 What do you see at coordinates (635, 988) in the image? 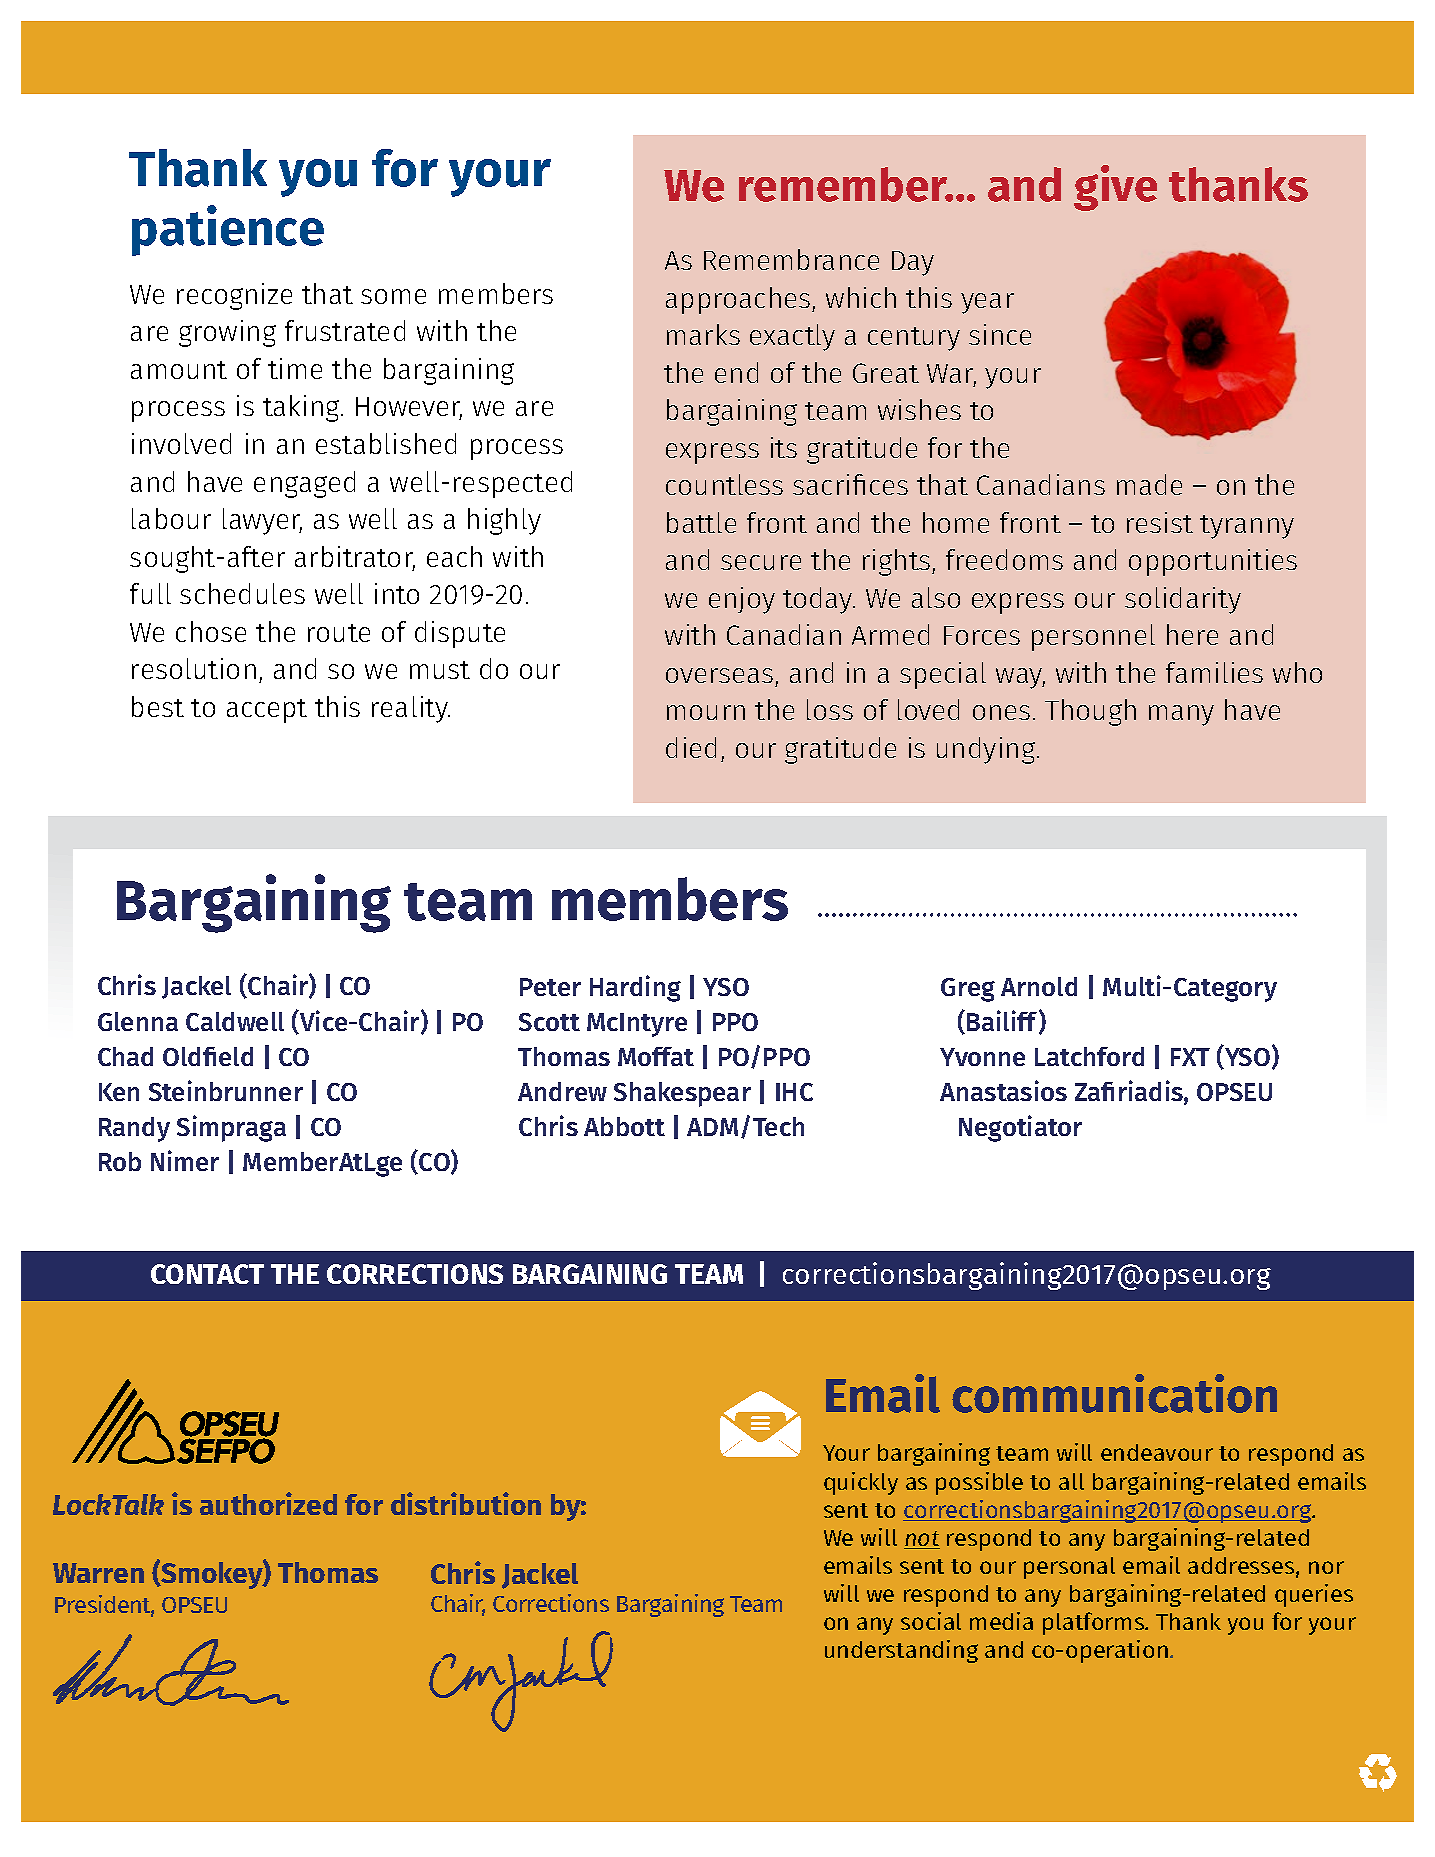
I see `Harding` at bounding box center [635, 988].
